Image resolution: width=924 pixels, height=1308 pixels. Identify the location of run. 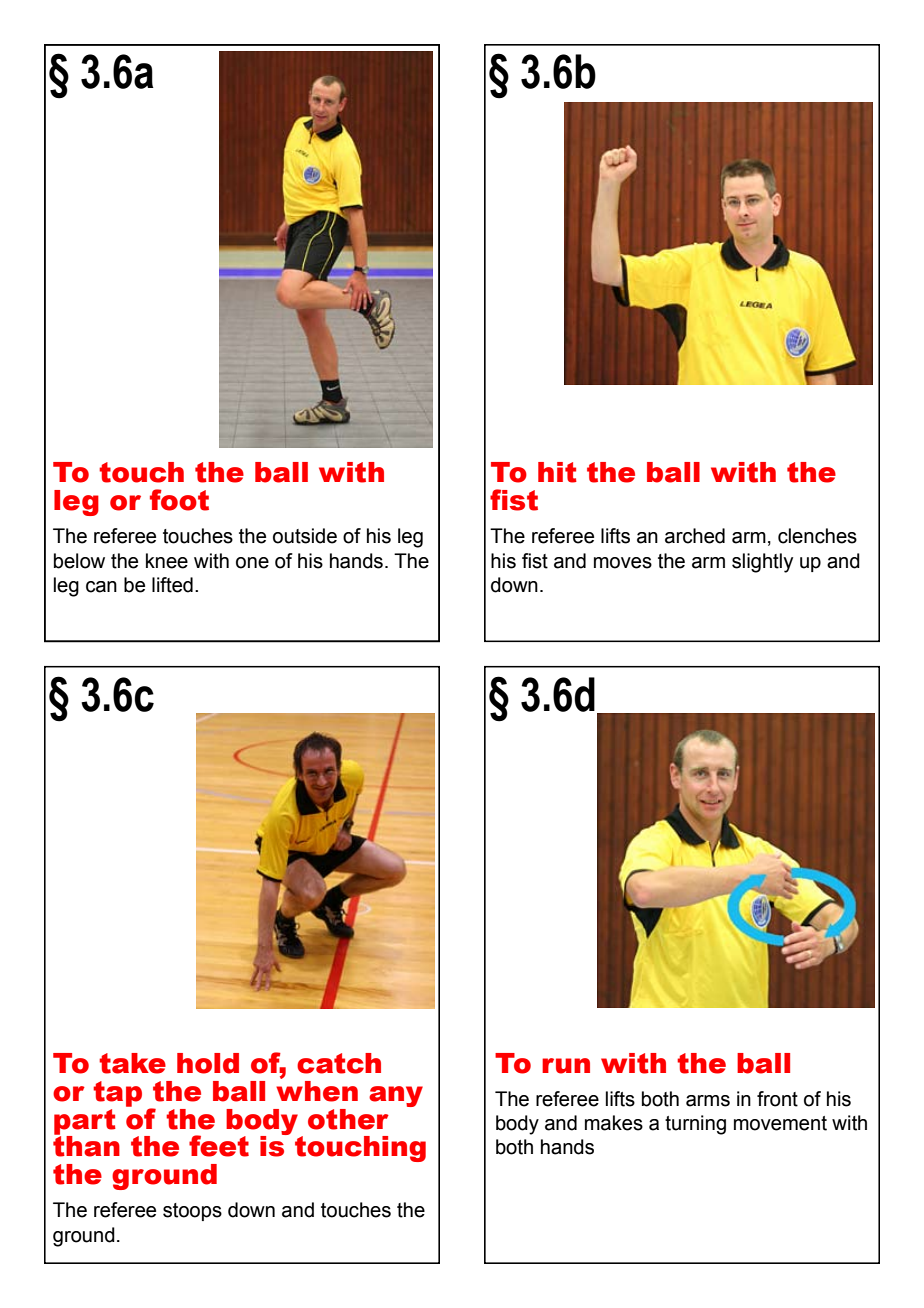
(566, 1066).
